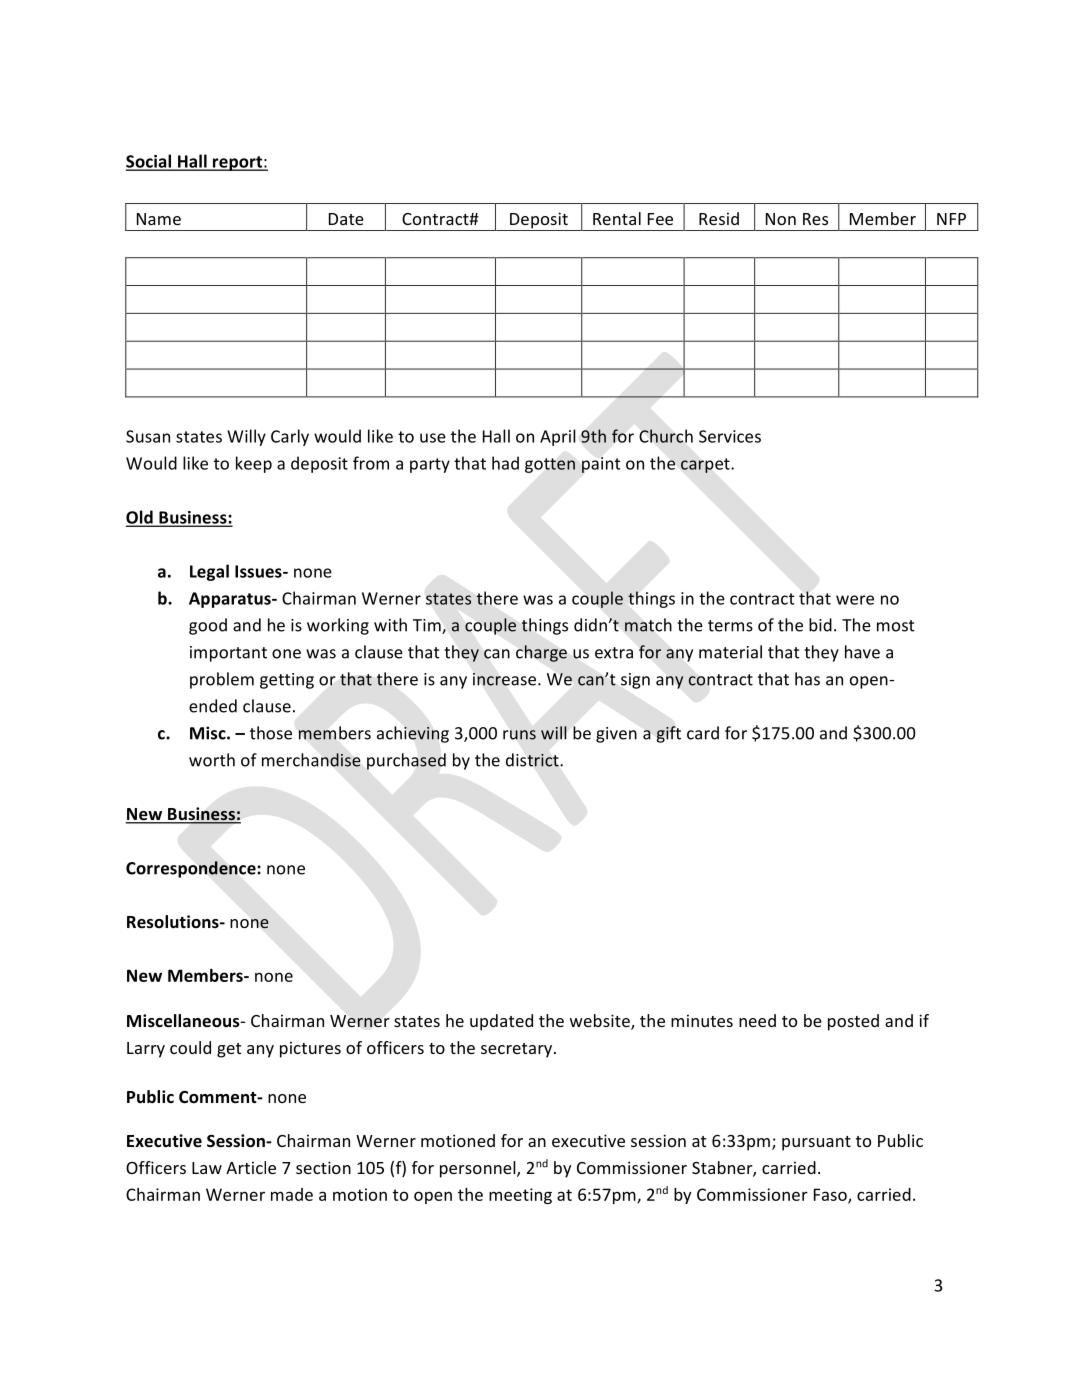 This page has width=1069, height=1383. I want to click on Correspondence, so click(192, 869).
